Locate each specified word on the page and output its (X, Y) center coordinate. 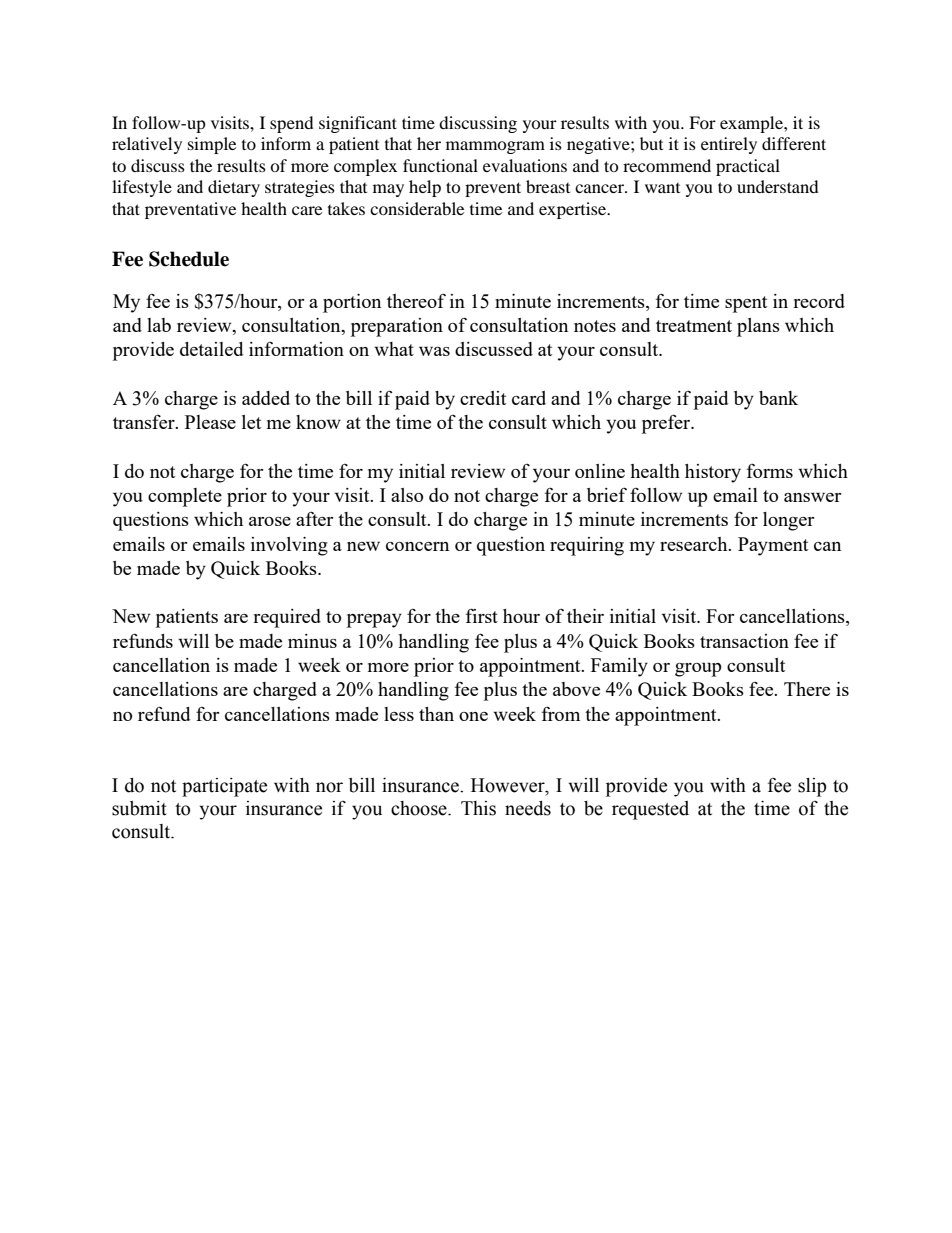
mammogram (495, 147)
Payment (773, 546)
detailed (211, 349)
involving (289, 546)
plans (758, 327)
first (482, 615)
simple (212, 145)
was (434, 351)
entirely (729, 145)
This (478, 808)
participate (224, 787)
